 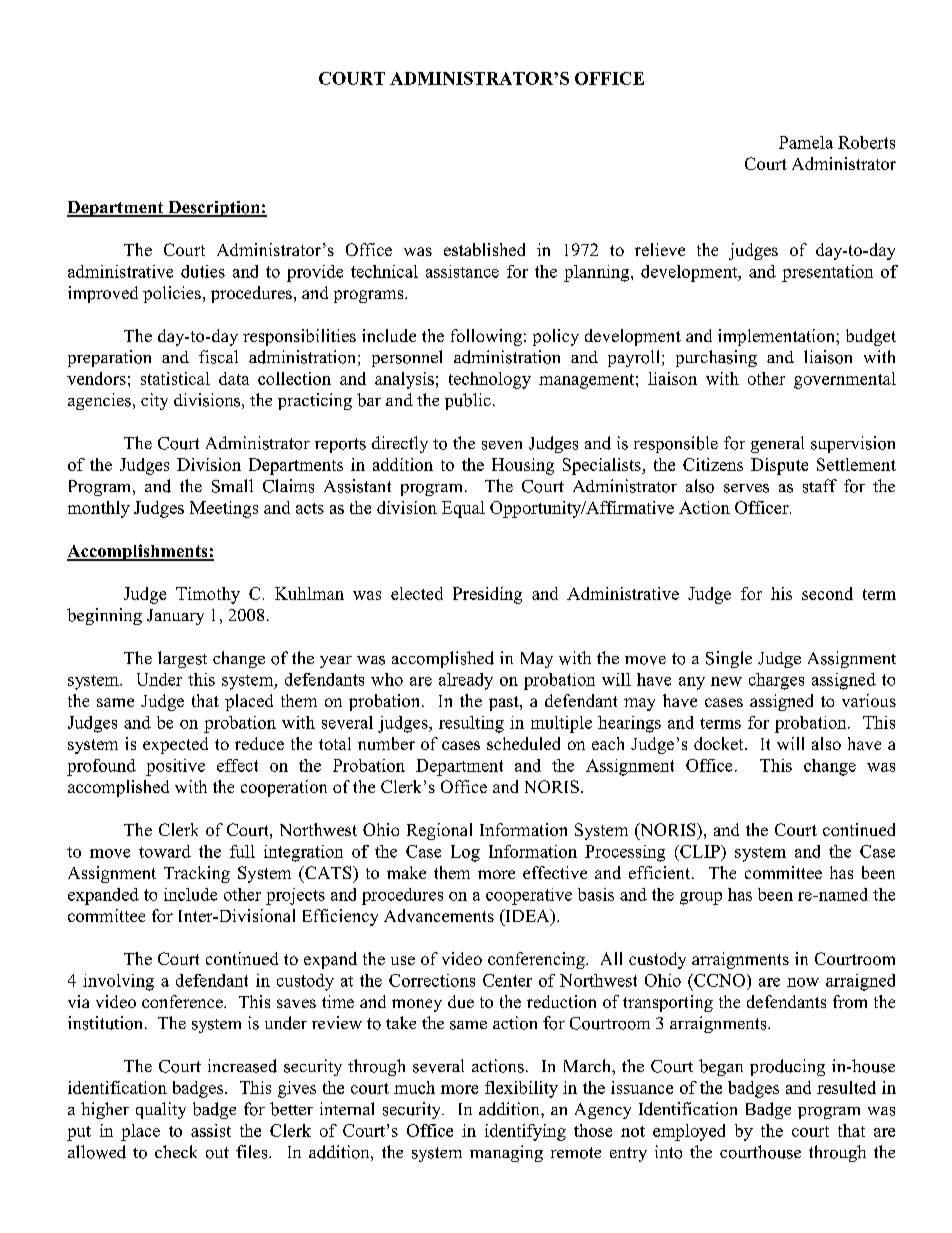 What do you see at coordinates (806, 142) in the image?
I see `Pamela` at bounding box center [806, 142].
